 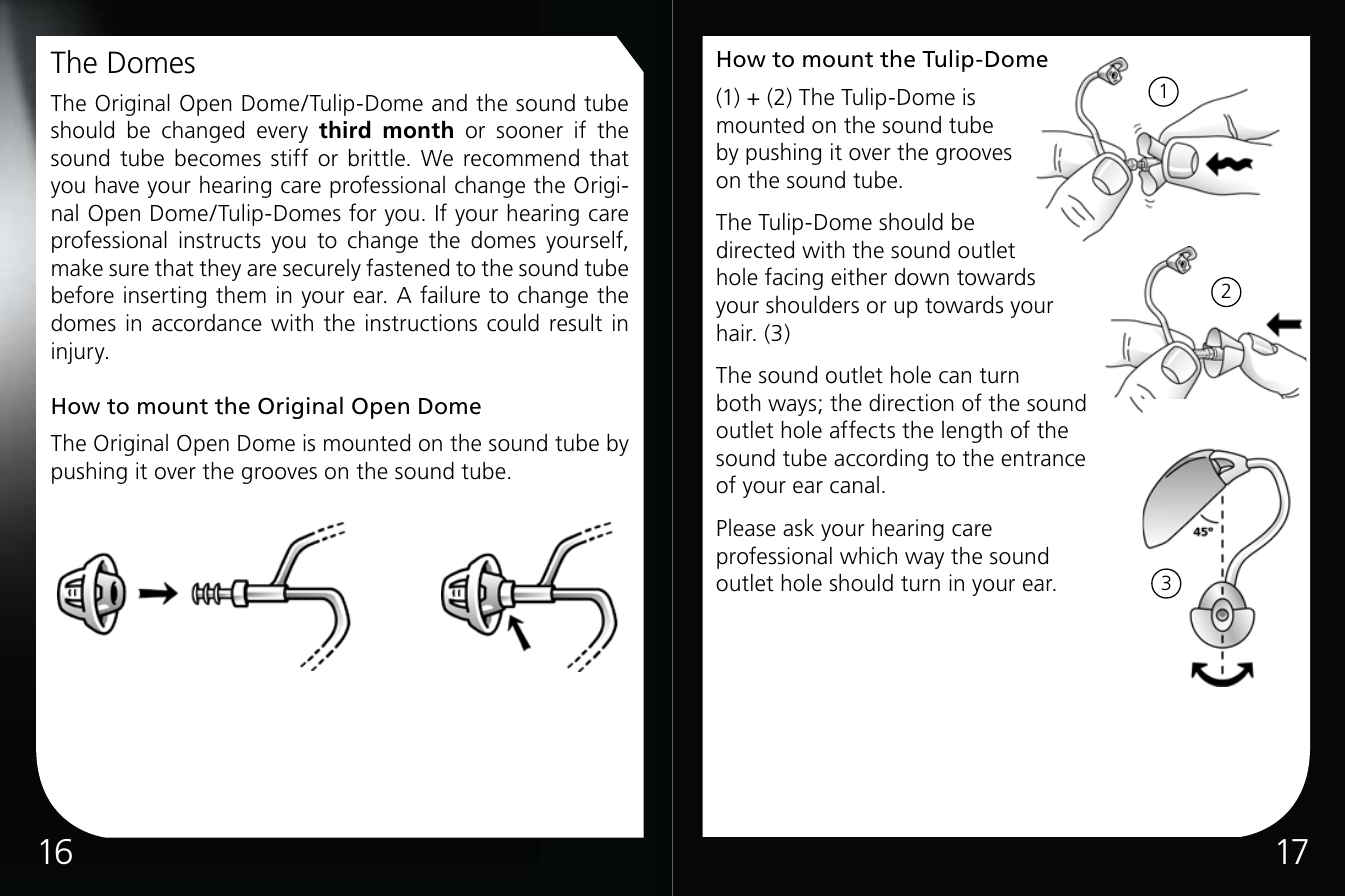 I want to click on ask, so click(x=798, y=528).
